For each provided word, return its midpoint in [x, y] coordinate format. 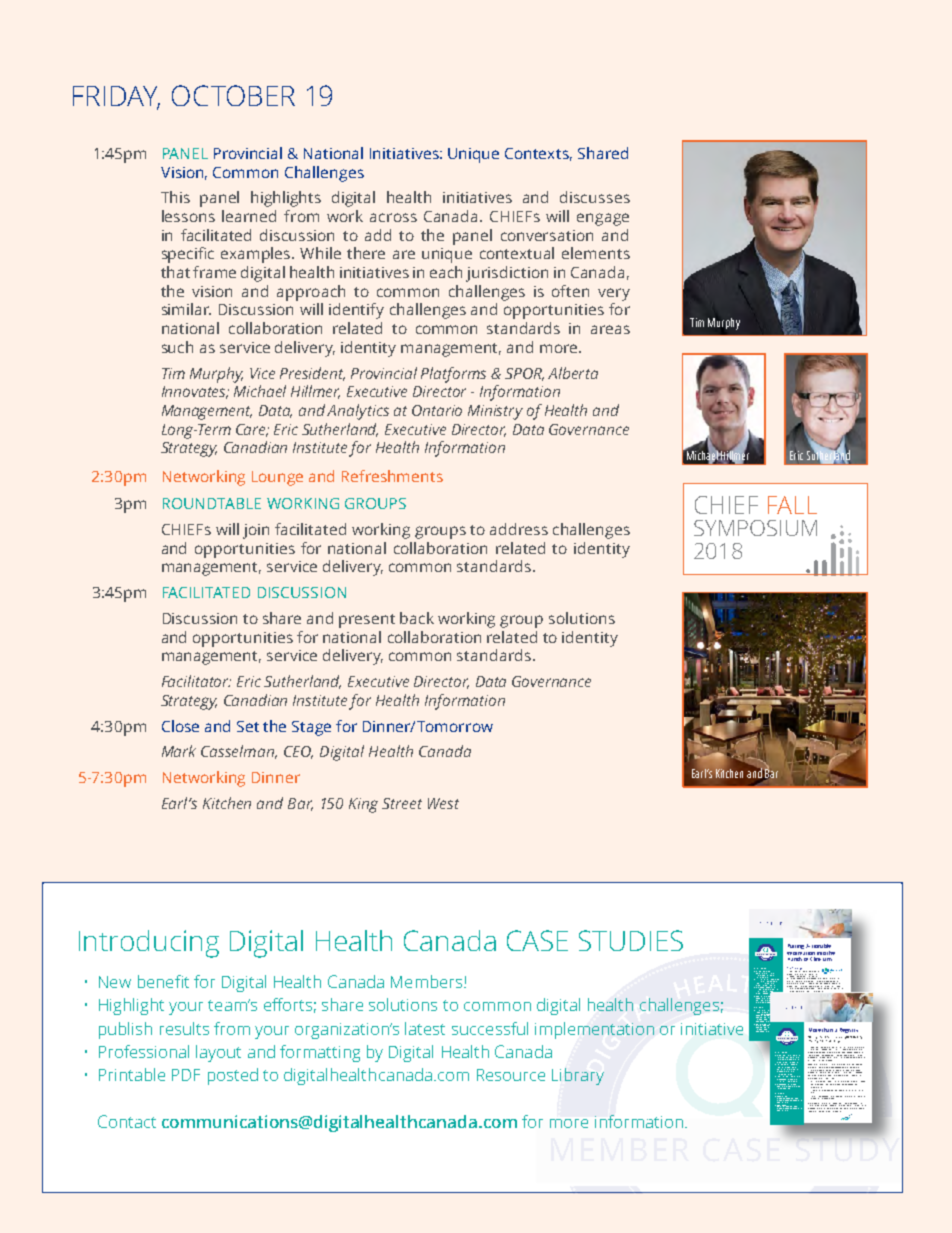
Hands [795, 959]
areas [610, 329]
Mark [179, 751]
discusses [595, 197]
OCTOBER [233, 95]
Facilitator [196, 681]
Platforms [453, 375]
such [177, 347]
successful [490, 1028]
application [781, 1086]
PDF [186, 1075]
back [417, 618]
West [443, 803]
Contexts [538, 154]
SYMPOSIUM [755, 528]
